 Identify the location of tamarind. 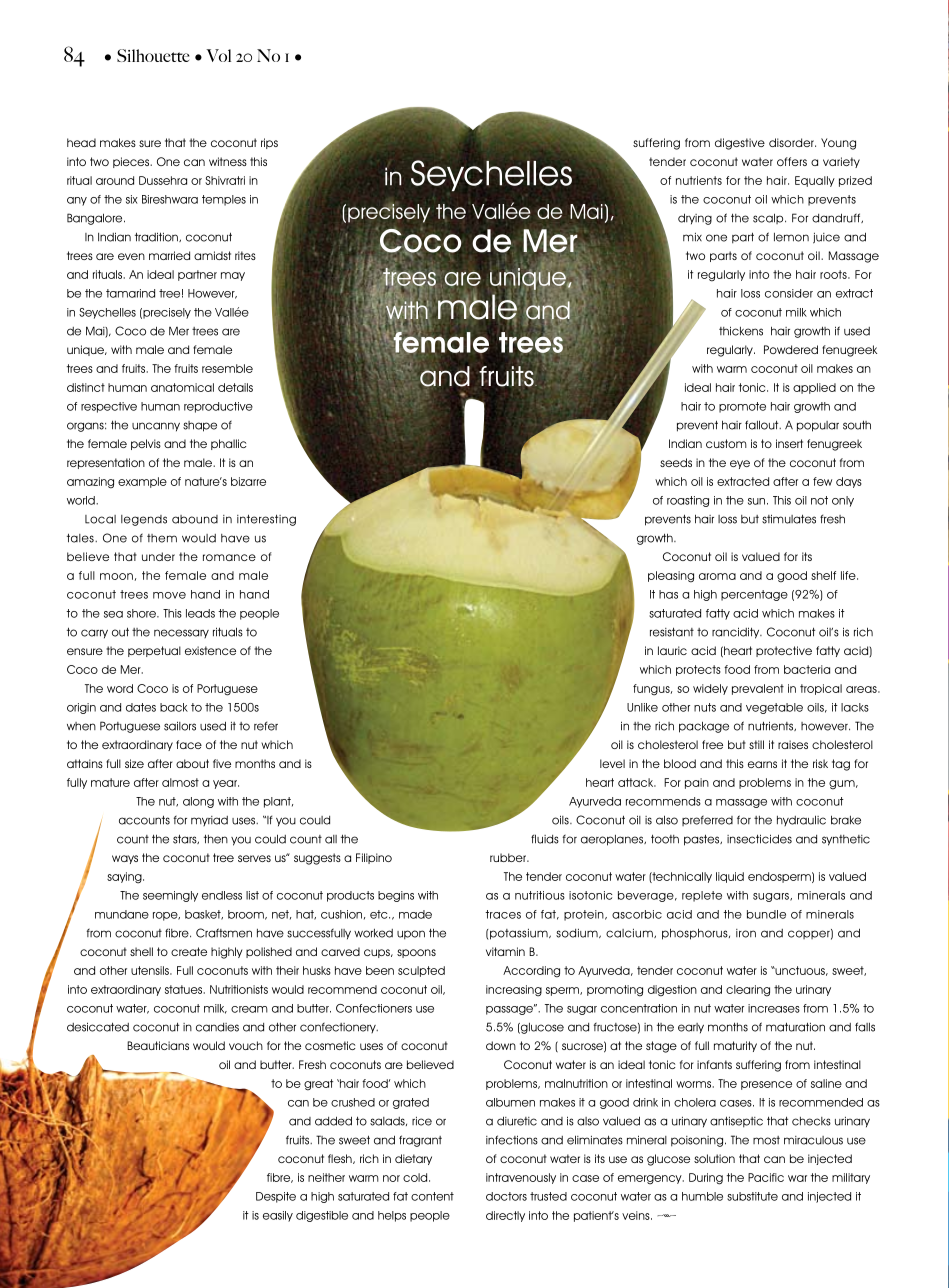
(130, 293).
